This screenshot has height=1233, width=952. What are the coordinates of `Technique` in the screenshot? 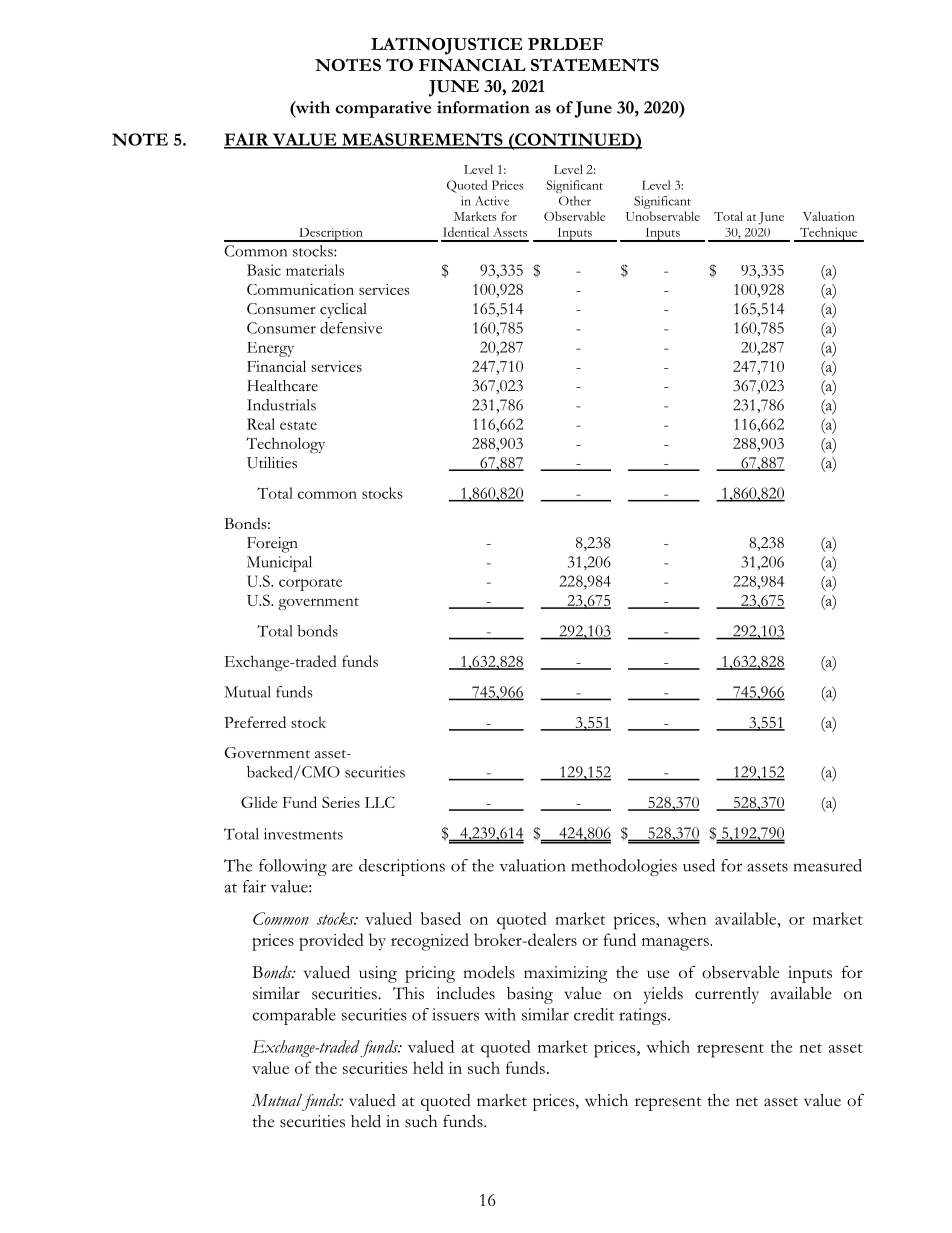 It's located at (829, 234).
